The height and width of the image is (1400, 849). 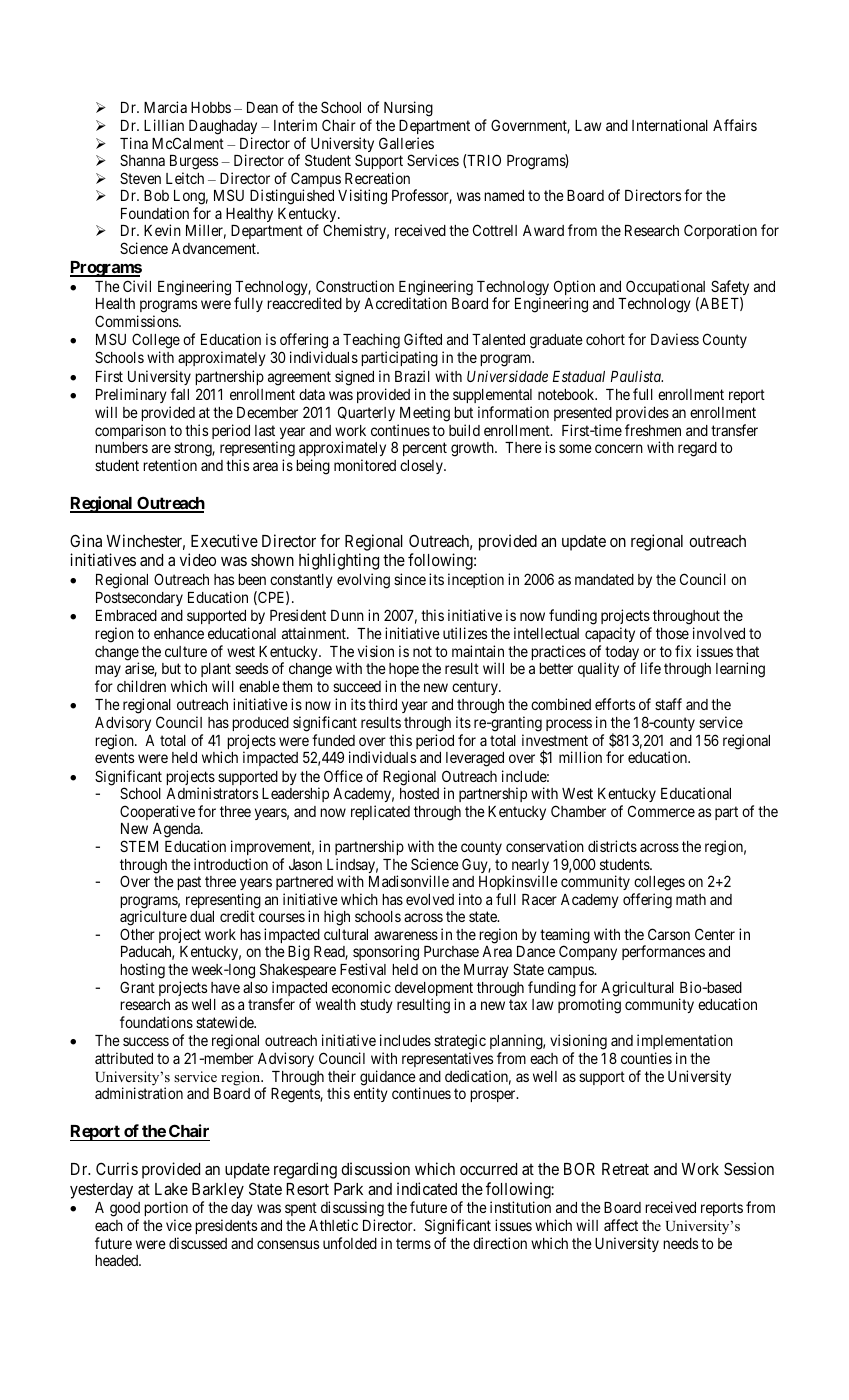 What do you see at coordinates (670, 125) in the image?
I see `International` at bounding box center [670, 125].
